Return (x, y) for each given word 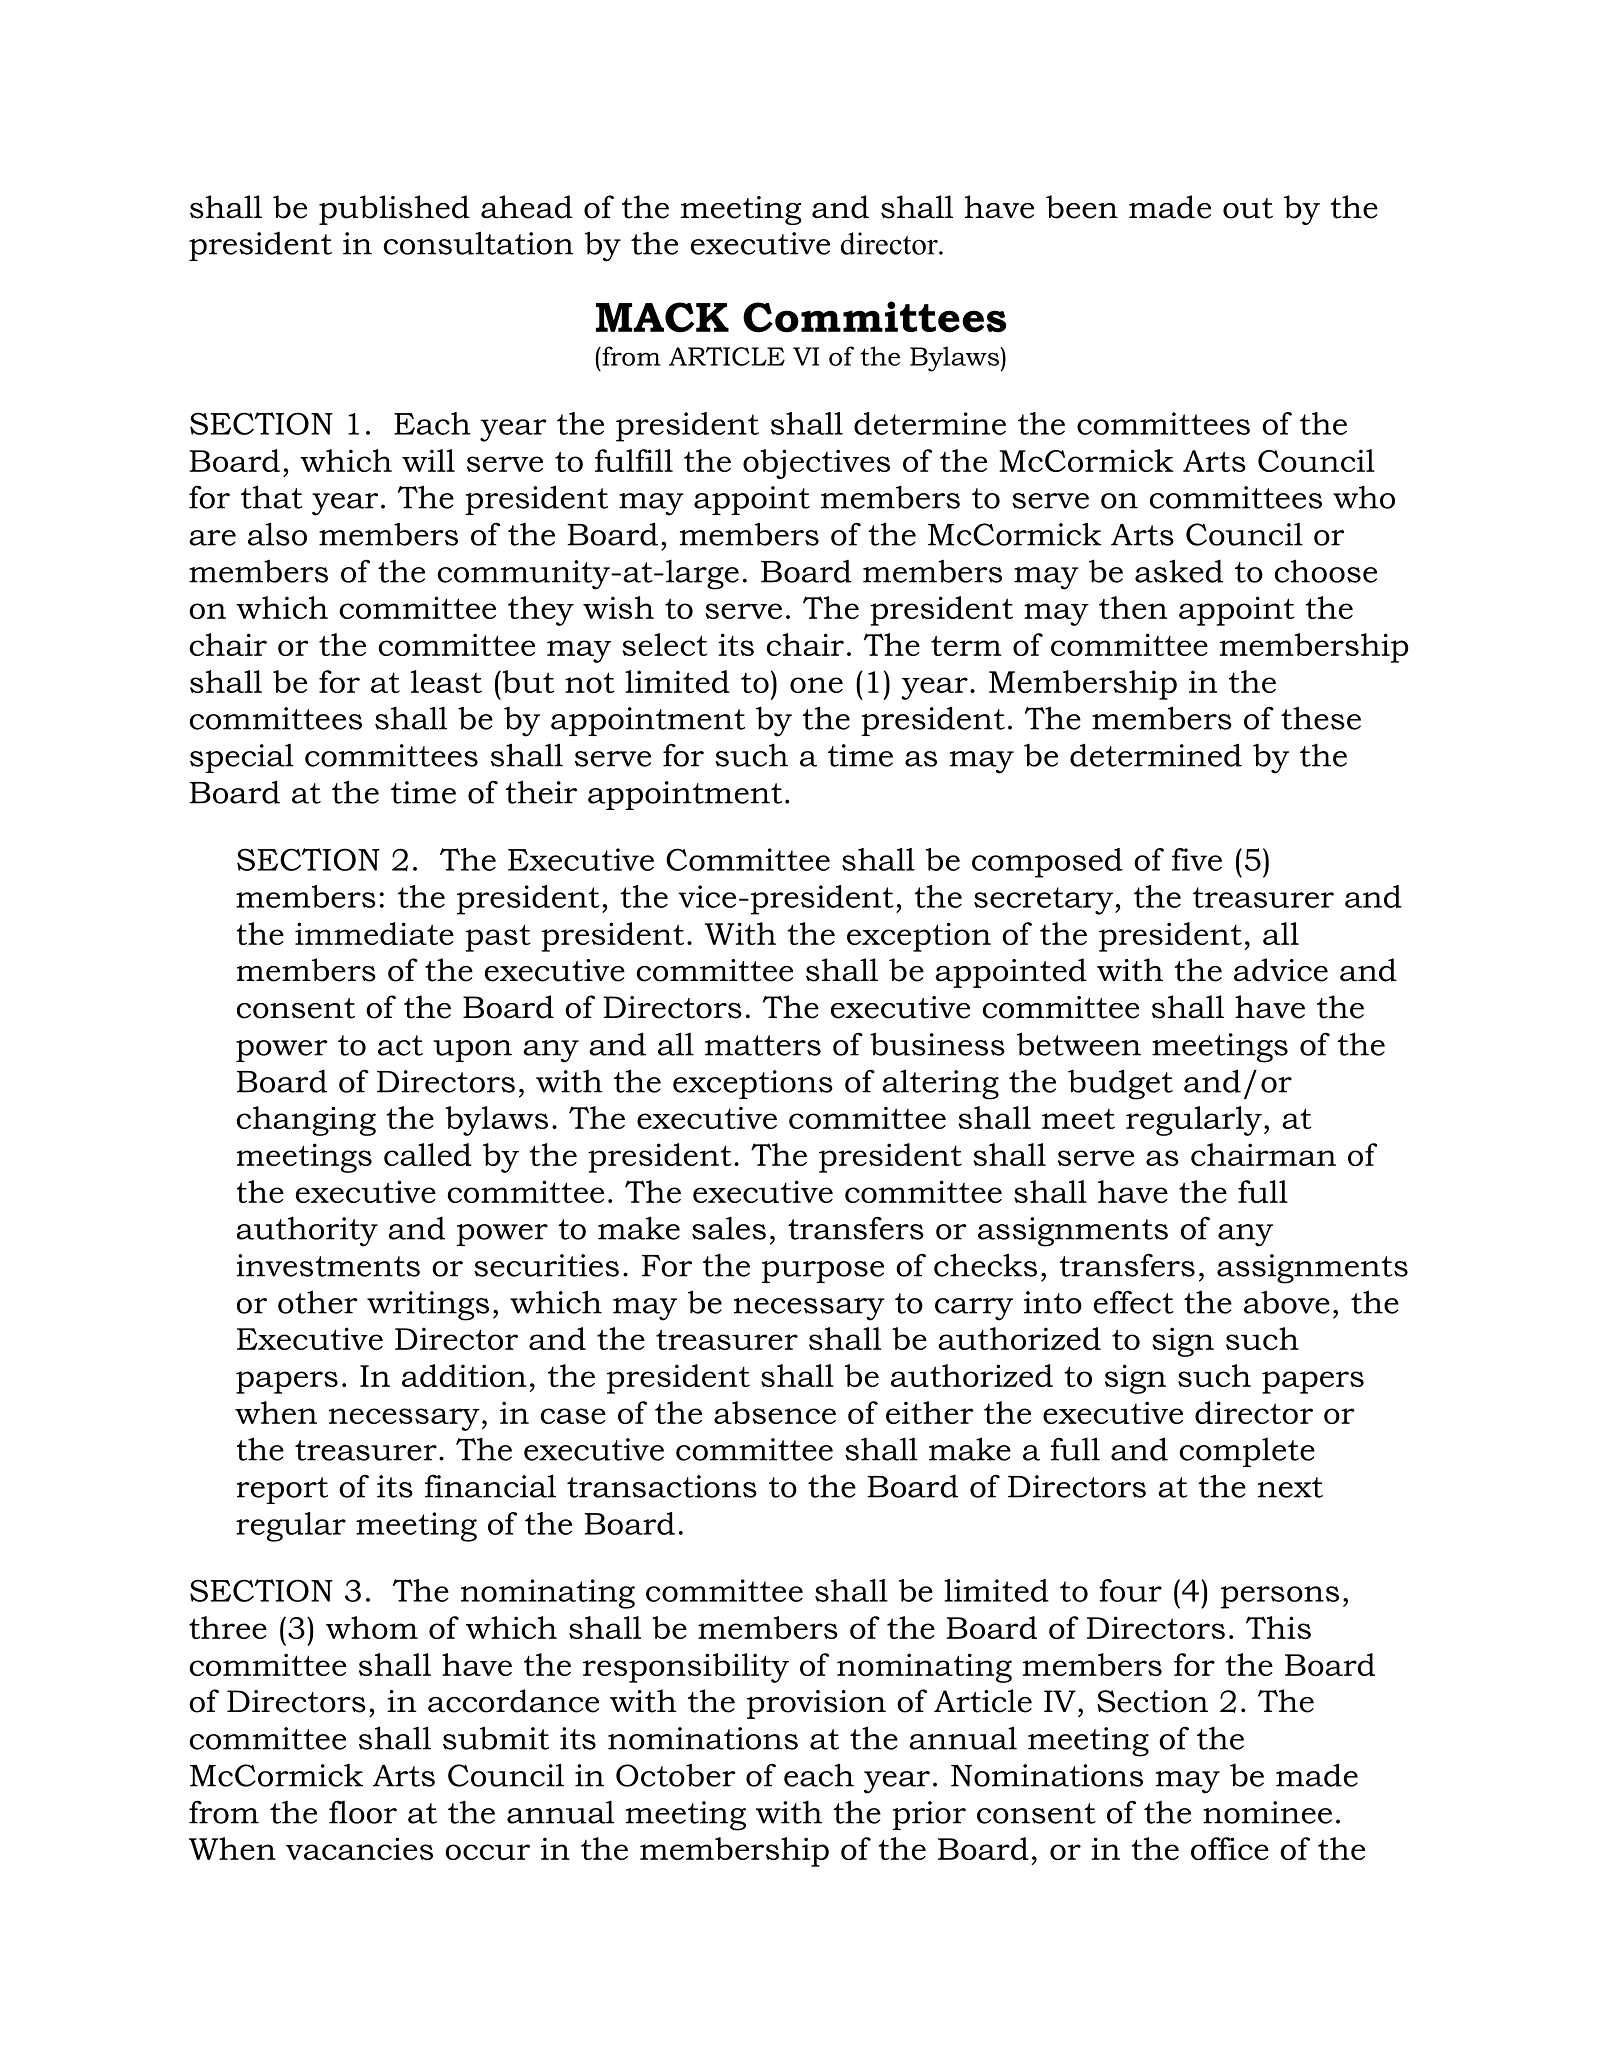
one (816, 685)
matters (763, 1045)
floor (363, 1812)
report (282, 1490)
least (446, 681)
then (1133, 607)
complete (1247, 1452)
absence (775, 1412)
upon (472, 1051)
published (394, 210)
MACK (662, 317)
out (1248, 208)
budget (1120, 1084)
